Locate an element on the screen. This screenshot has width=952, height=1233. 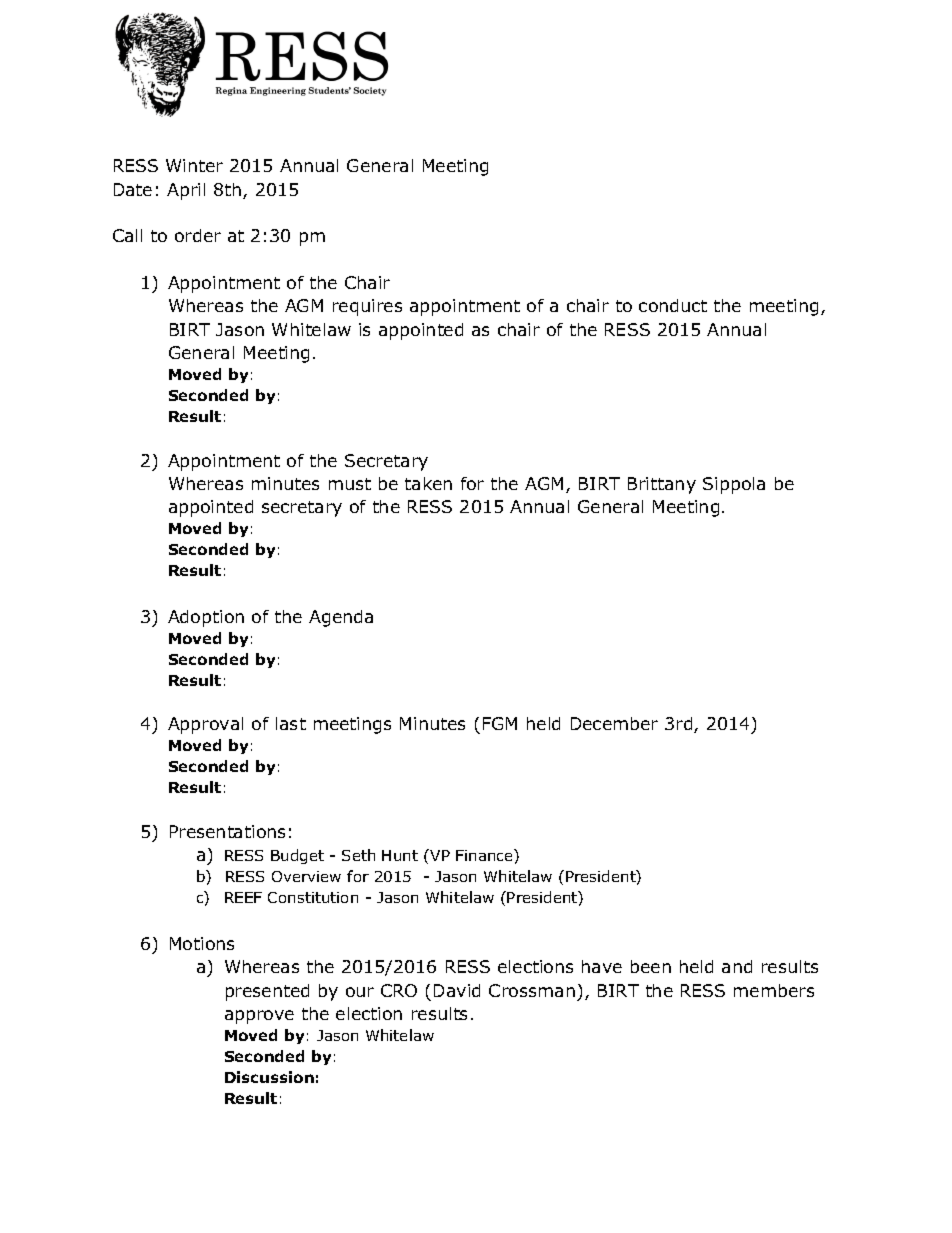
April is located at coordinates (186, 191).
